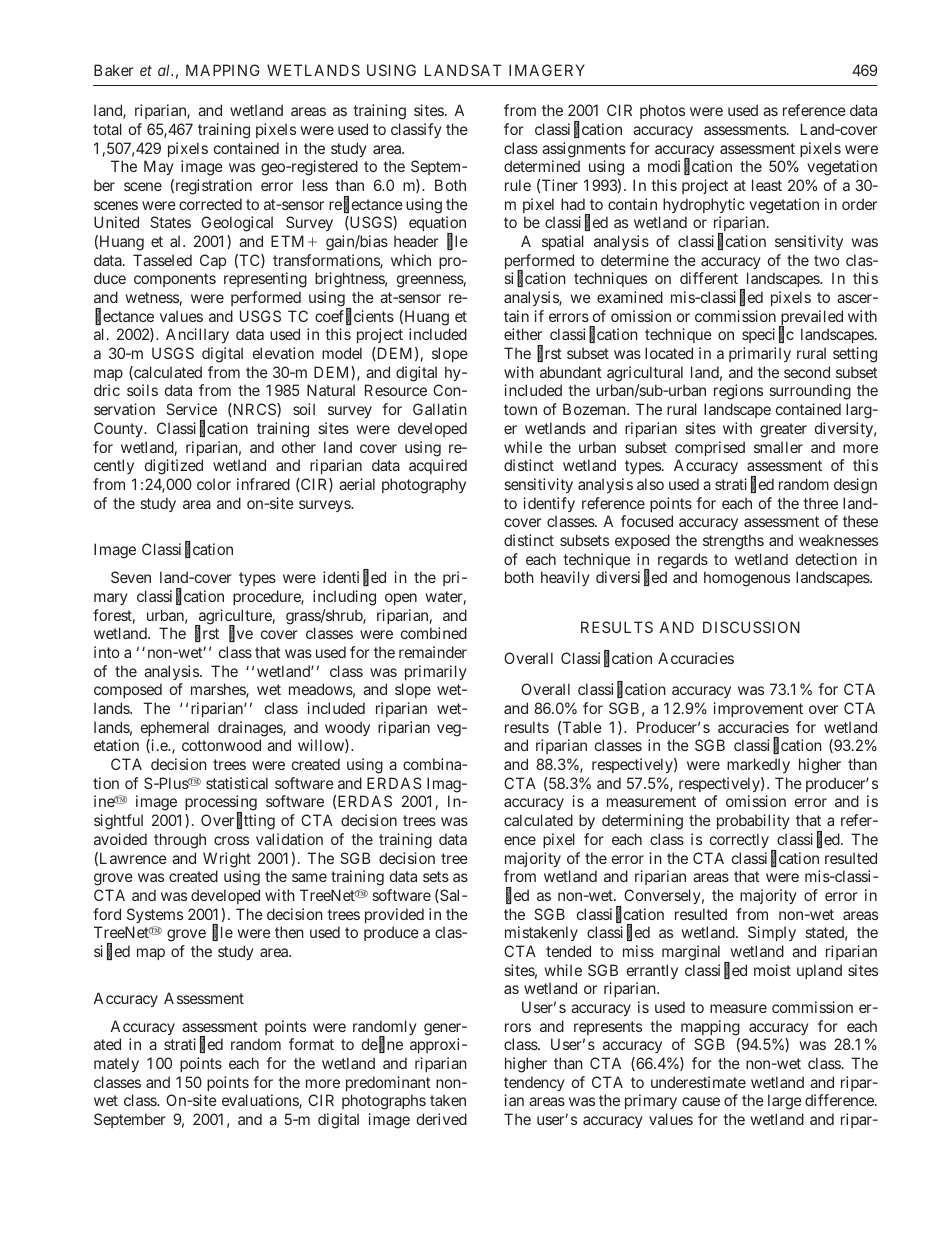 Image resolution: width=952 pixels, height=1233 pixels. Describe the element at coordinates (534, 1083) in the screenshot. I see `tendency` at that location.
